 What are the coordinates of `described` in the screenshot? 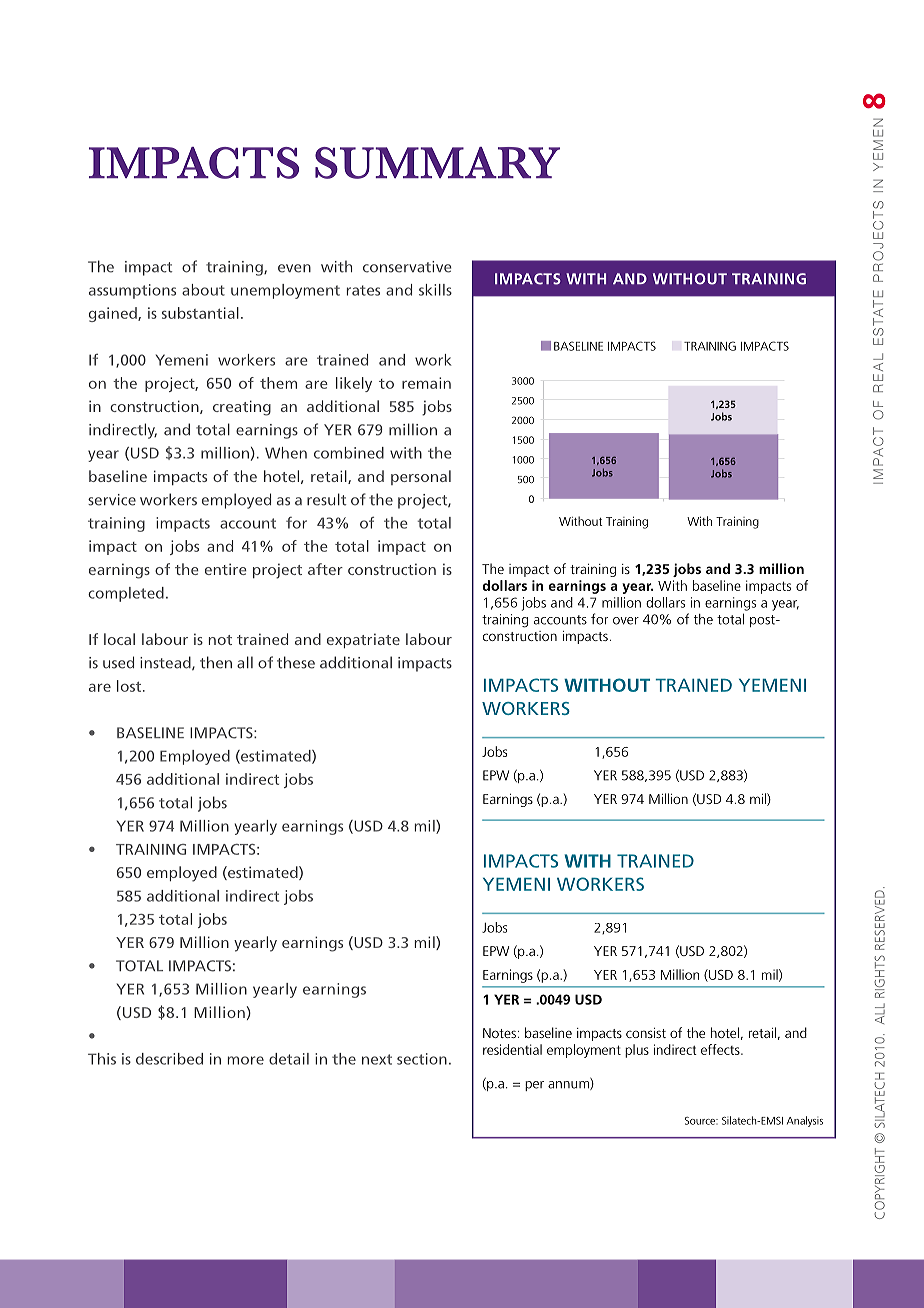 It's located at (169, 1059).
